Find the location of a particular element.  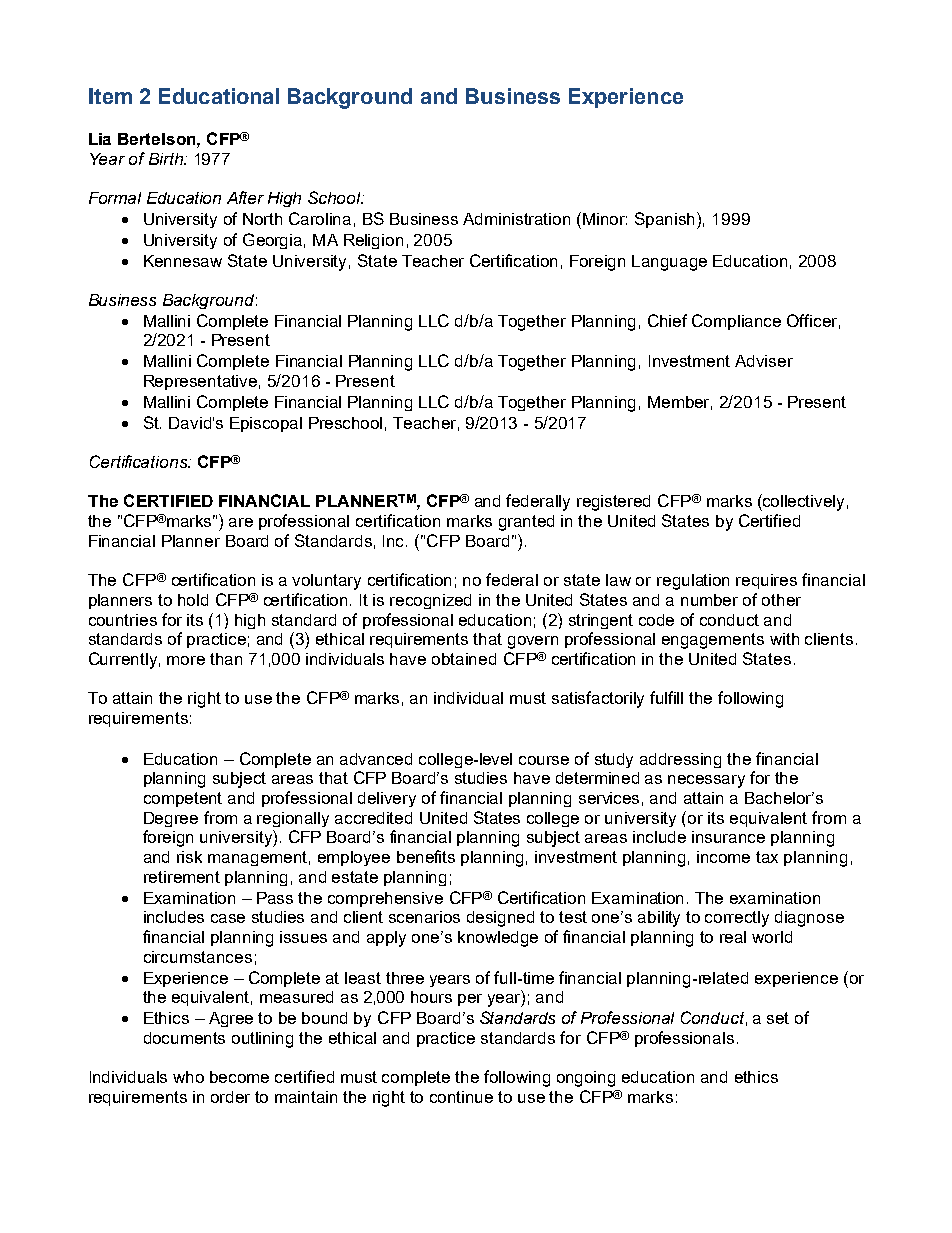

Spanish is located at coordinates (666, 220).
